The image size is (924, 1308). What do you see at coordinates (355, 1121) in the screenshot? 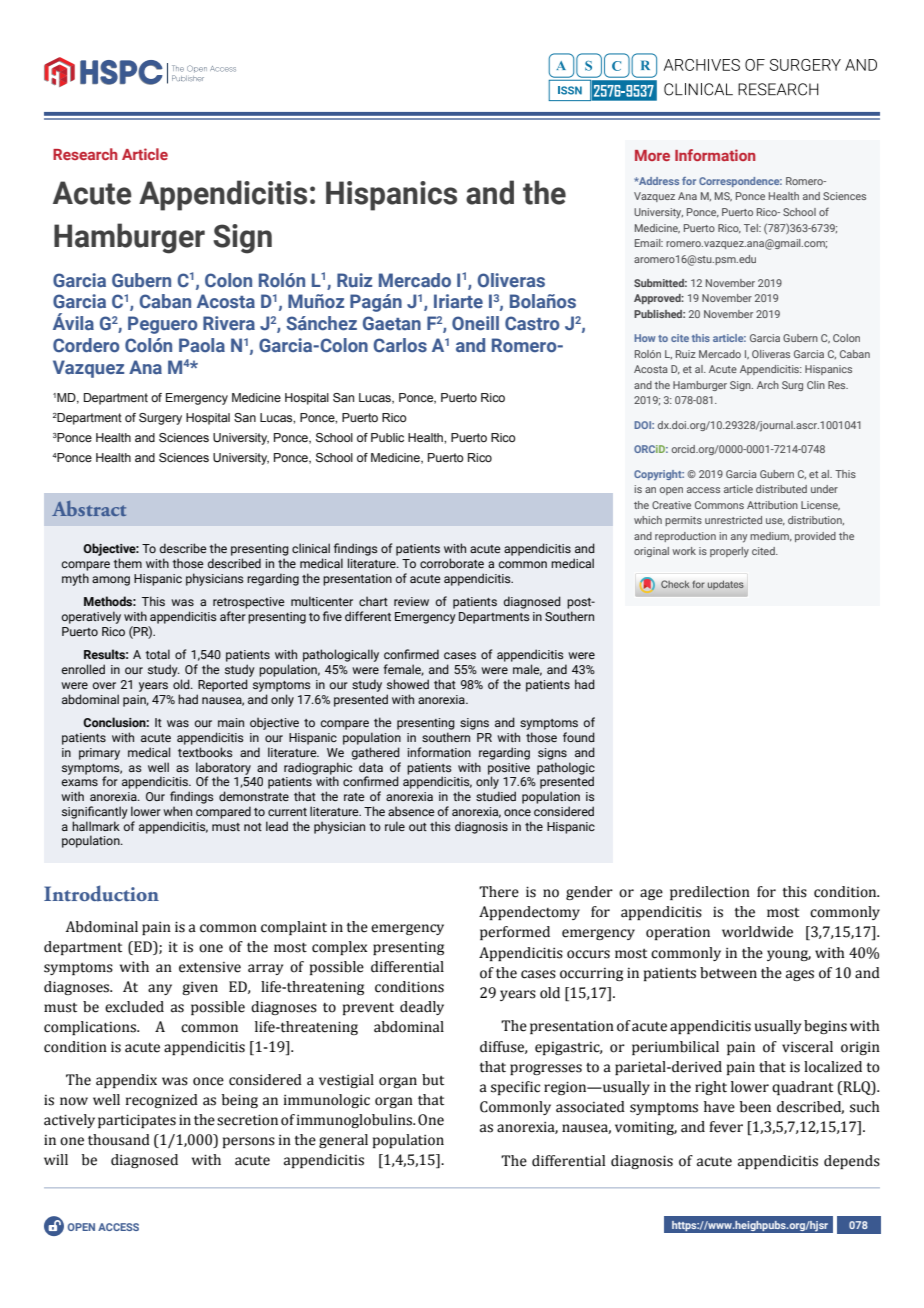
I see `immunoglobulins` at bounding box center [355, 1121].
